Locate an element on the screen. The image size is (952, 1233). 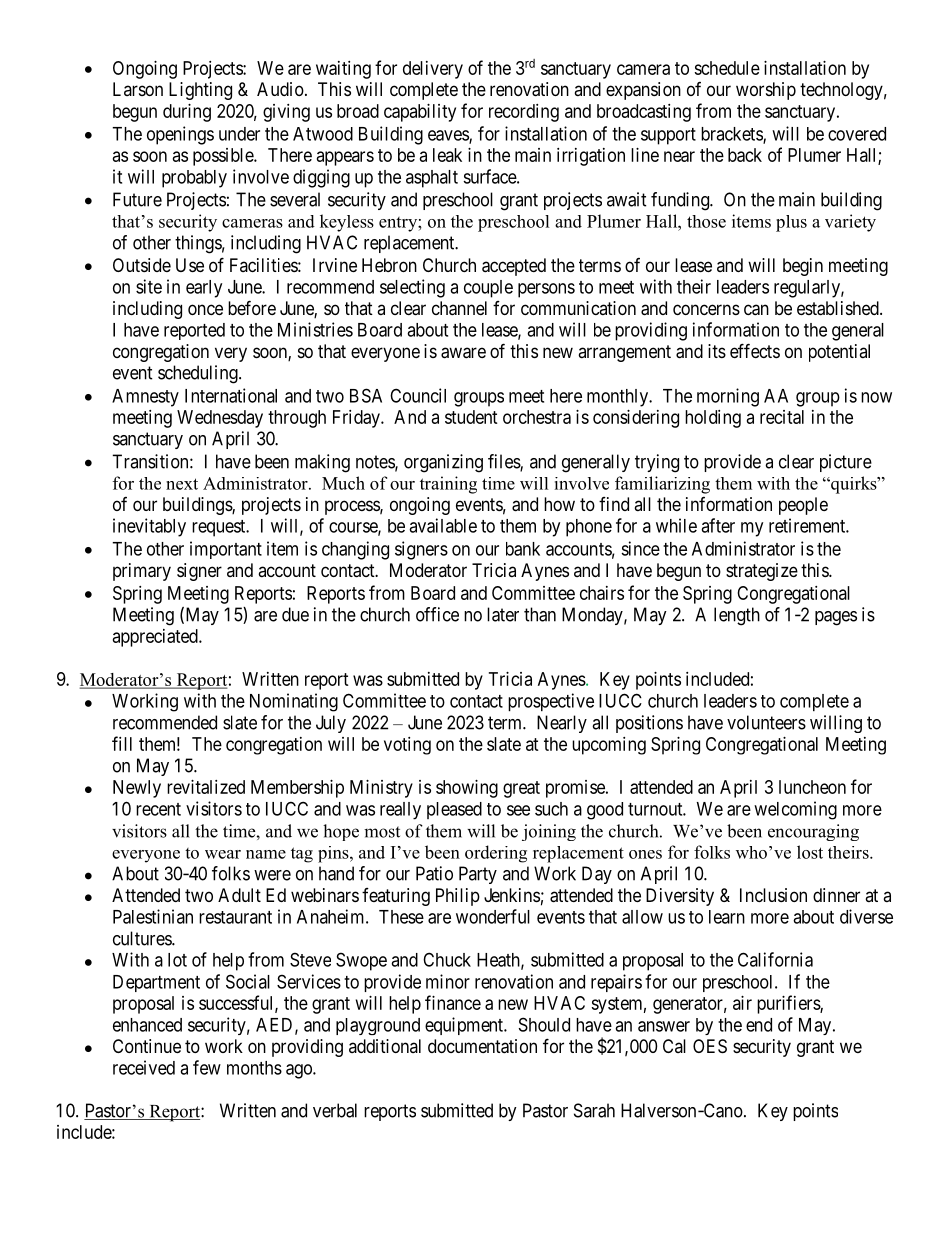
revitalized is located at coordinates (206, 787).
